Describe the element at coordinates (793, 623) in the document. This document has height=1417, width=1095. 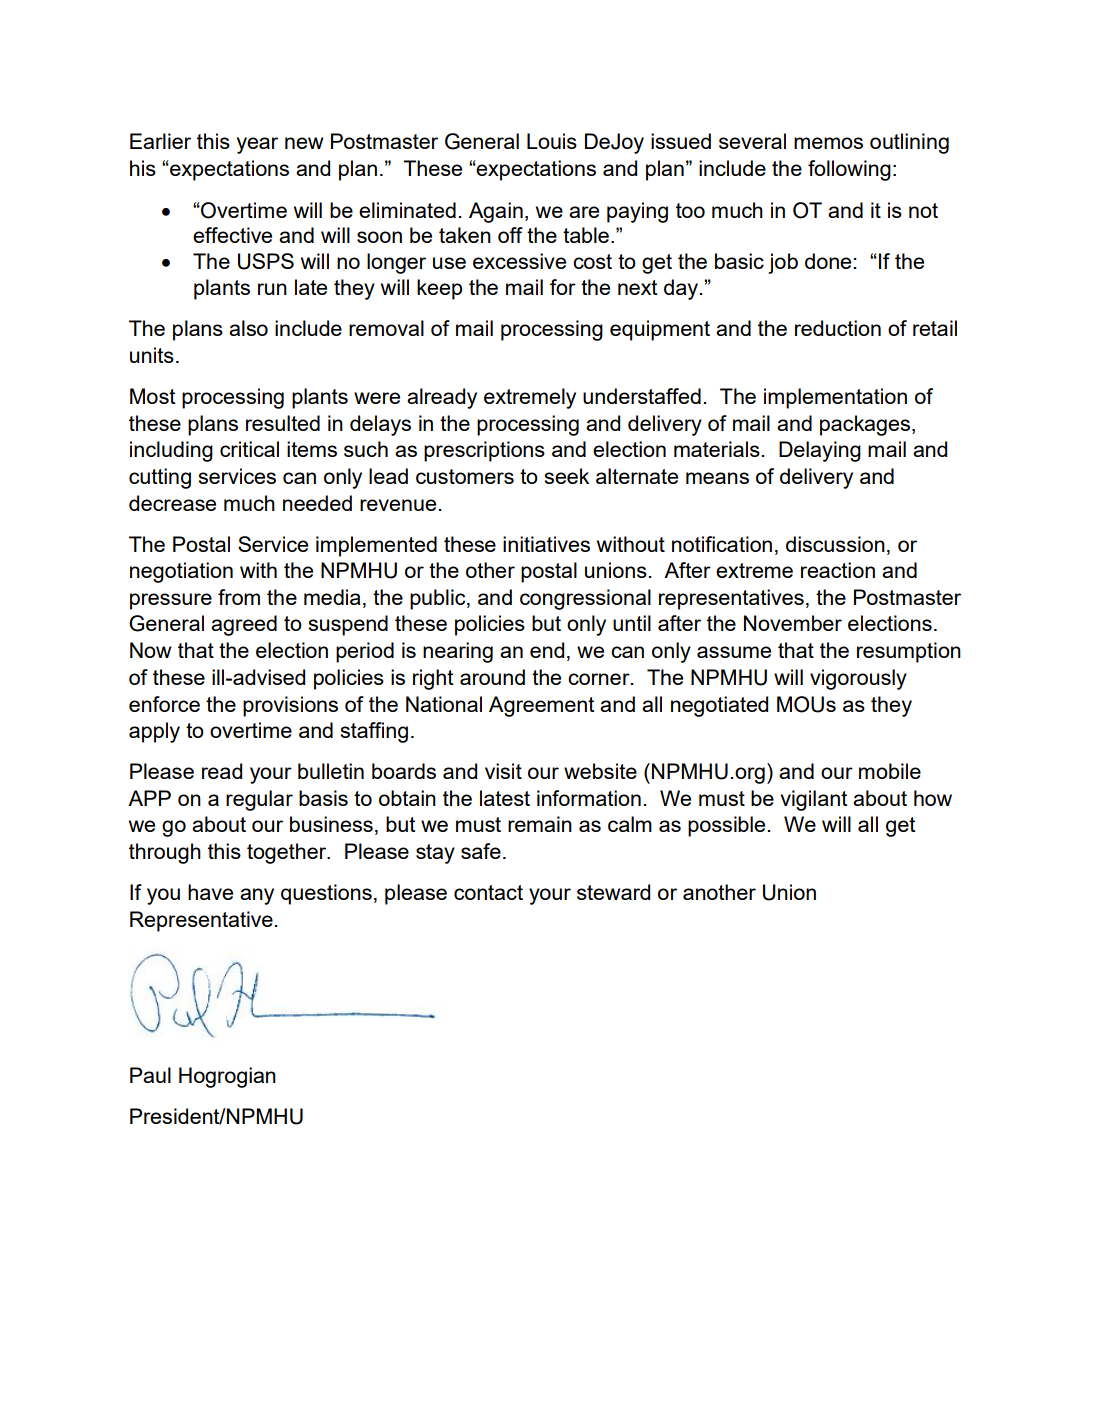
I see `November` at that location.
